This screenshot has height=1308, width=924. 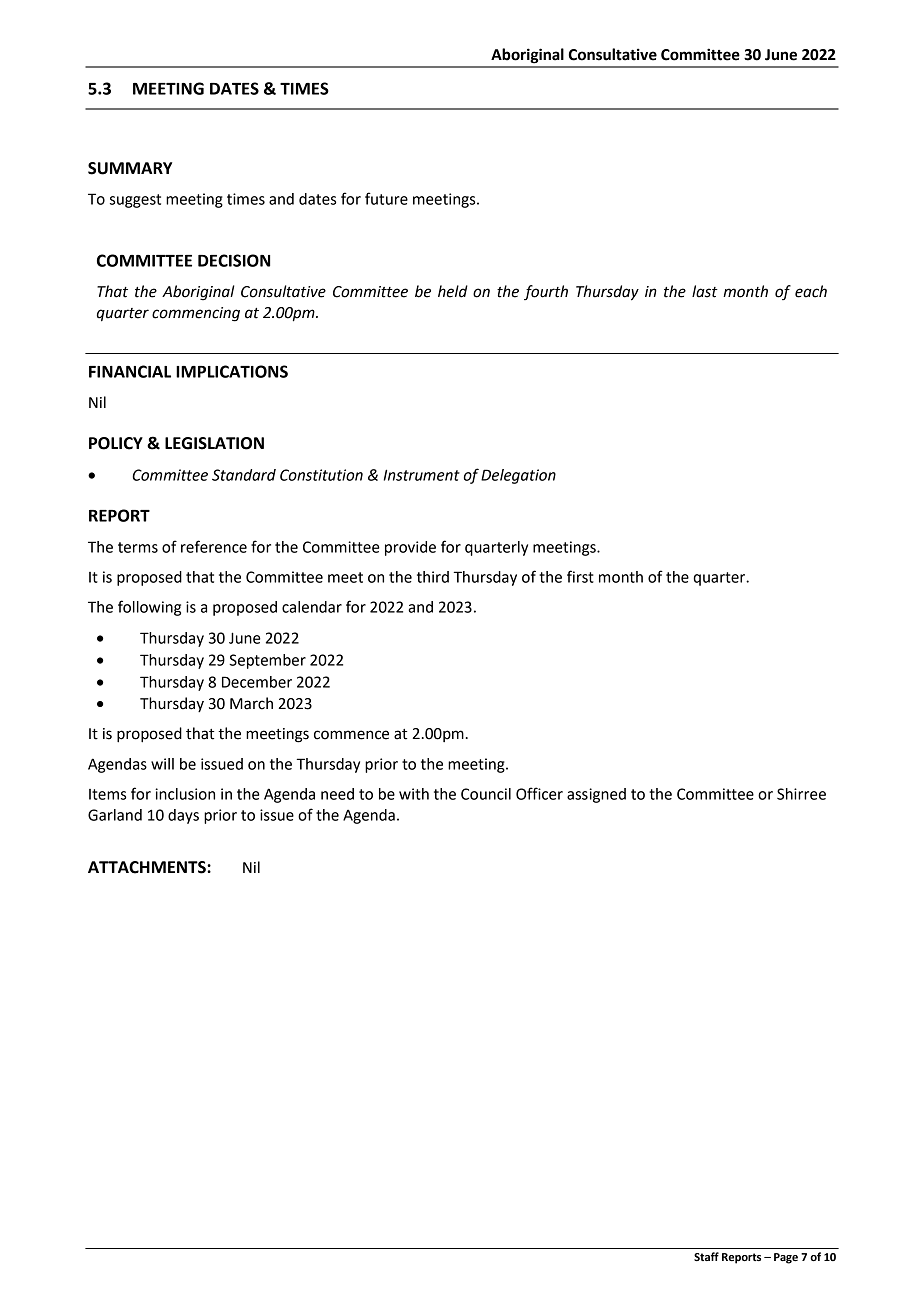 What do you see at coordinates (596, 795) in the screenshot?
I see `assigned` at bounding box center [596, 795].
